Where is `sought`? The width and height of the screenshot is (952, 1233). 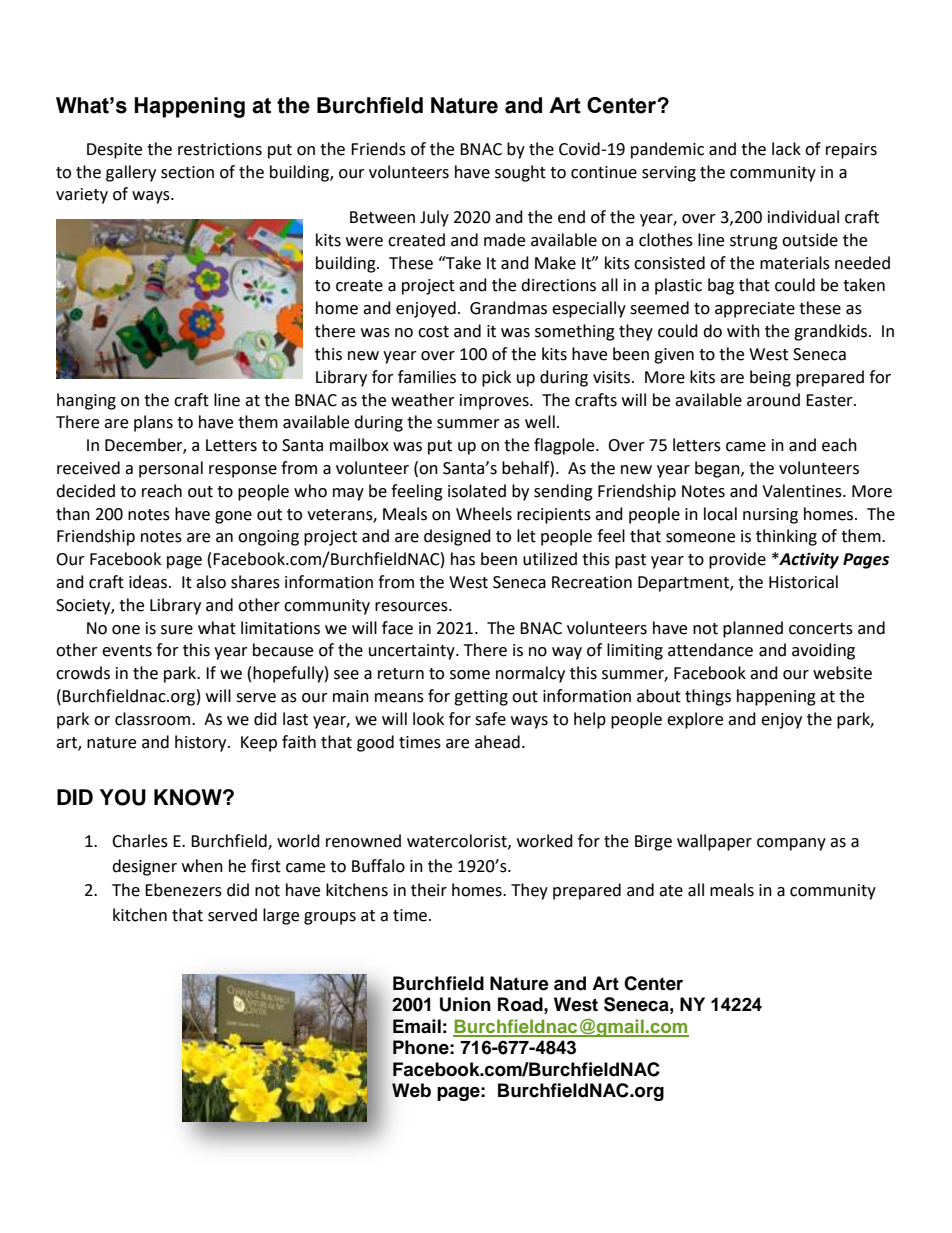
sought is located at coordinates (520, 173).
